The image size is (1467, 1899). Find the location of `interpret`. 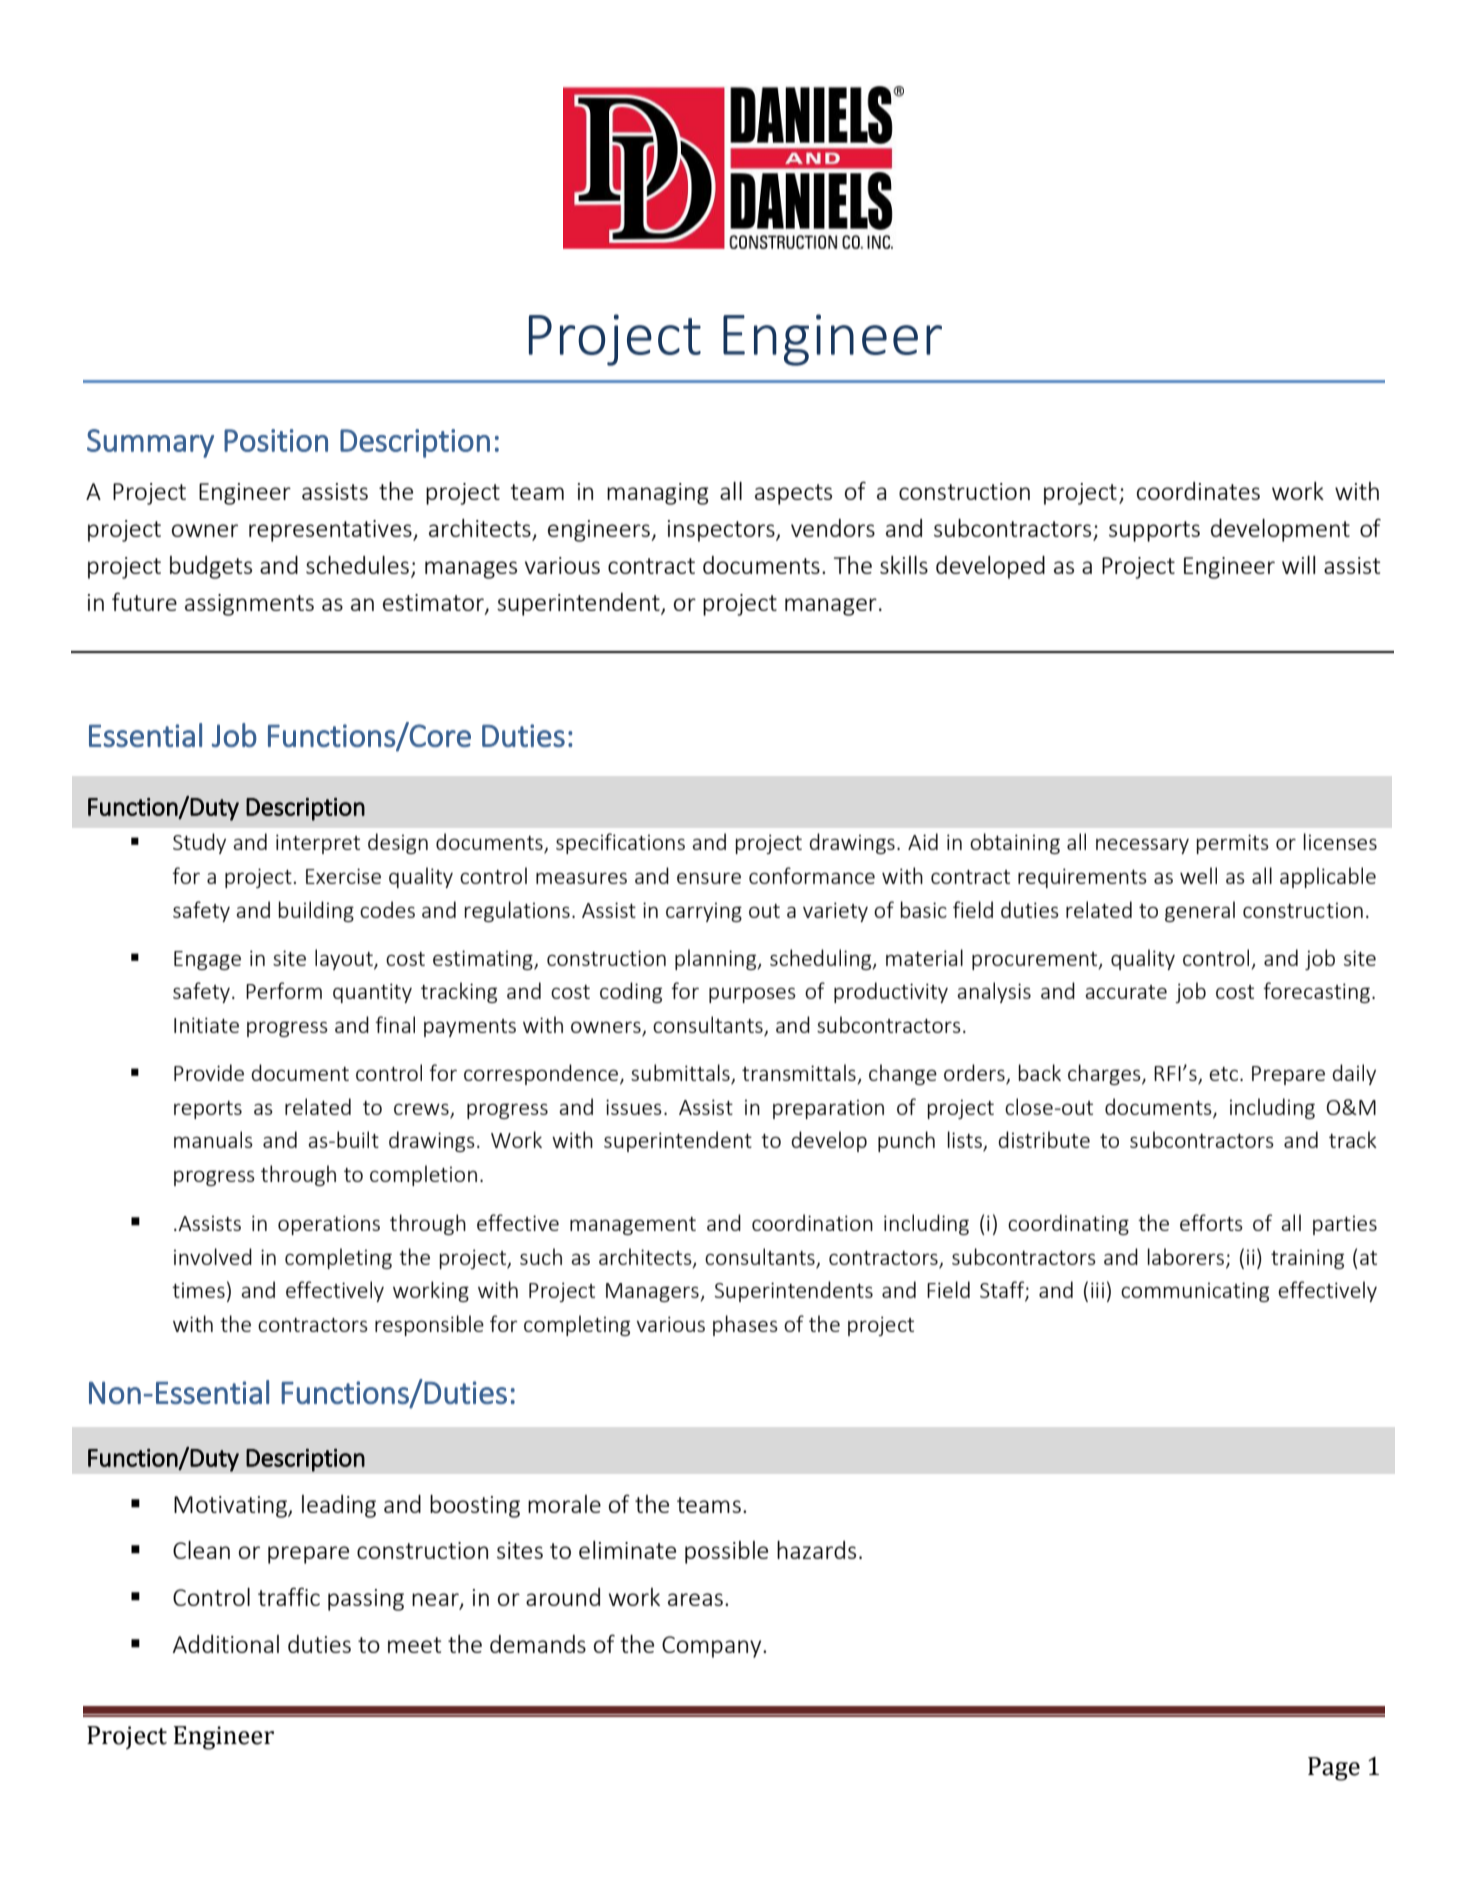

interpret is located at coordinates (318, 844).
